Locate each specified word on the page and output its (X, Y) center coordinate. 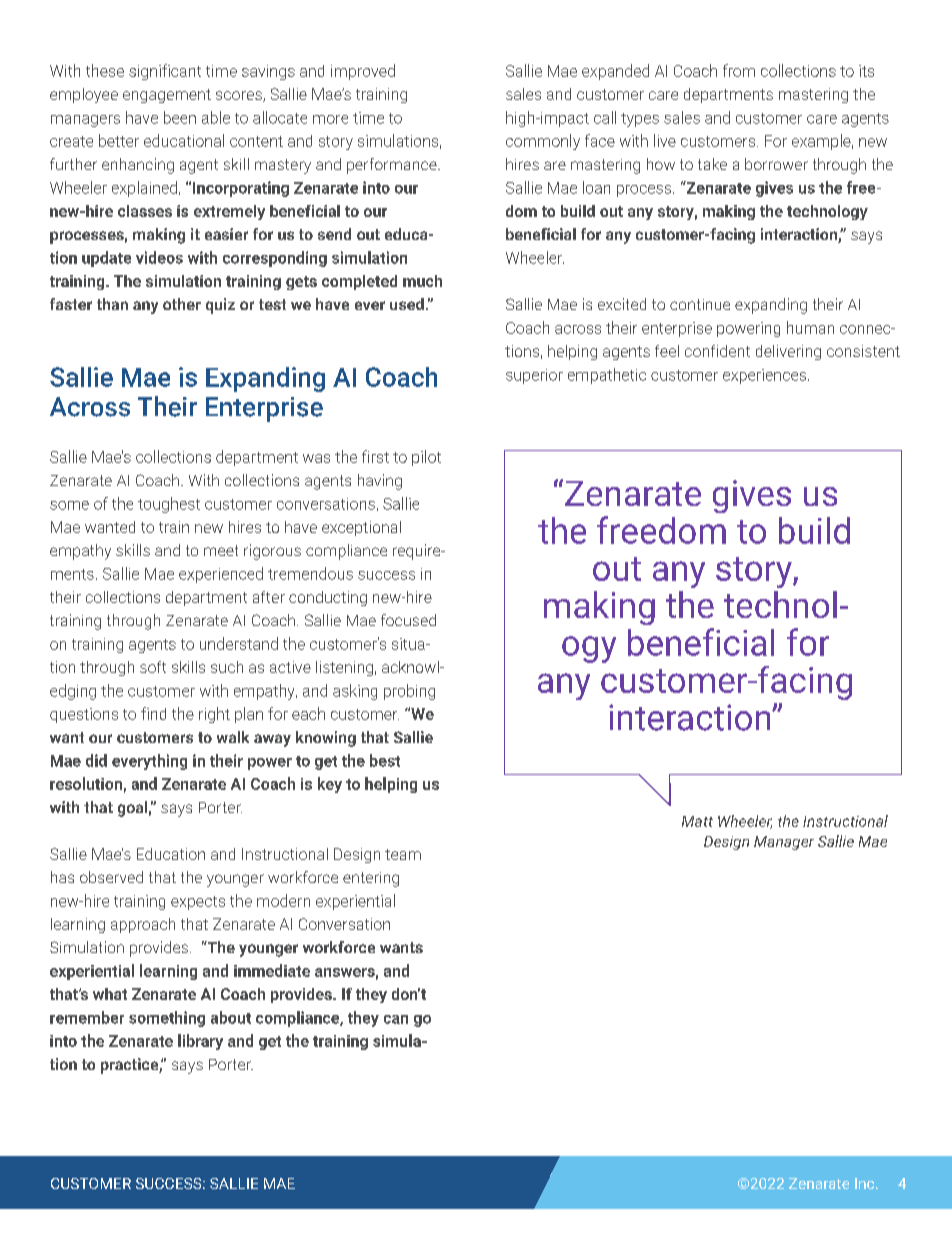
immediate (272, 970)
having (380, 482)
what (110, 994)
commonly (543, 142)
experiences (766, 376)
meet (221, 550)
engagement (167, 96)
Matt (697, 821)
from (739, 70)
